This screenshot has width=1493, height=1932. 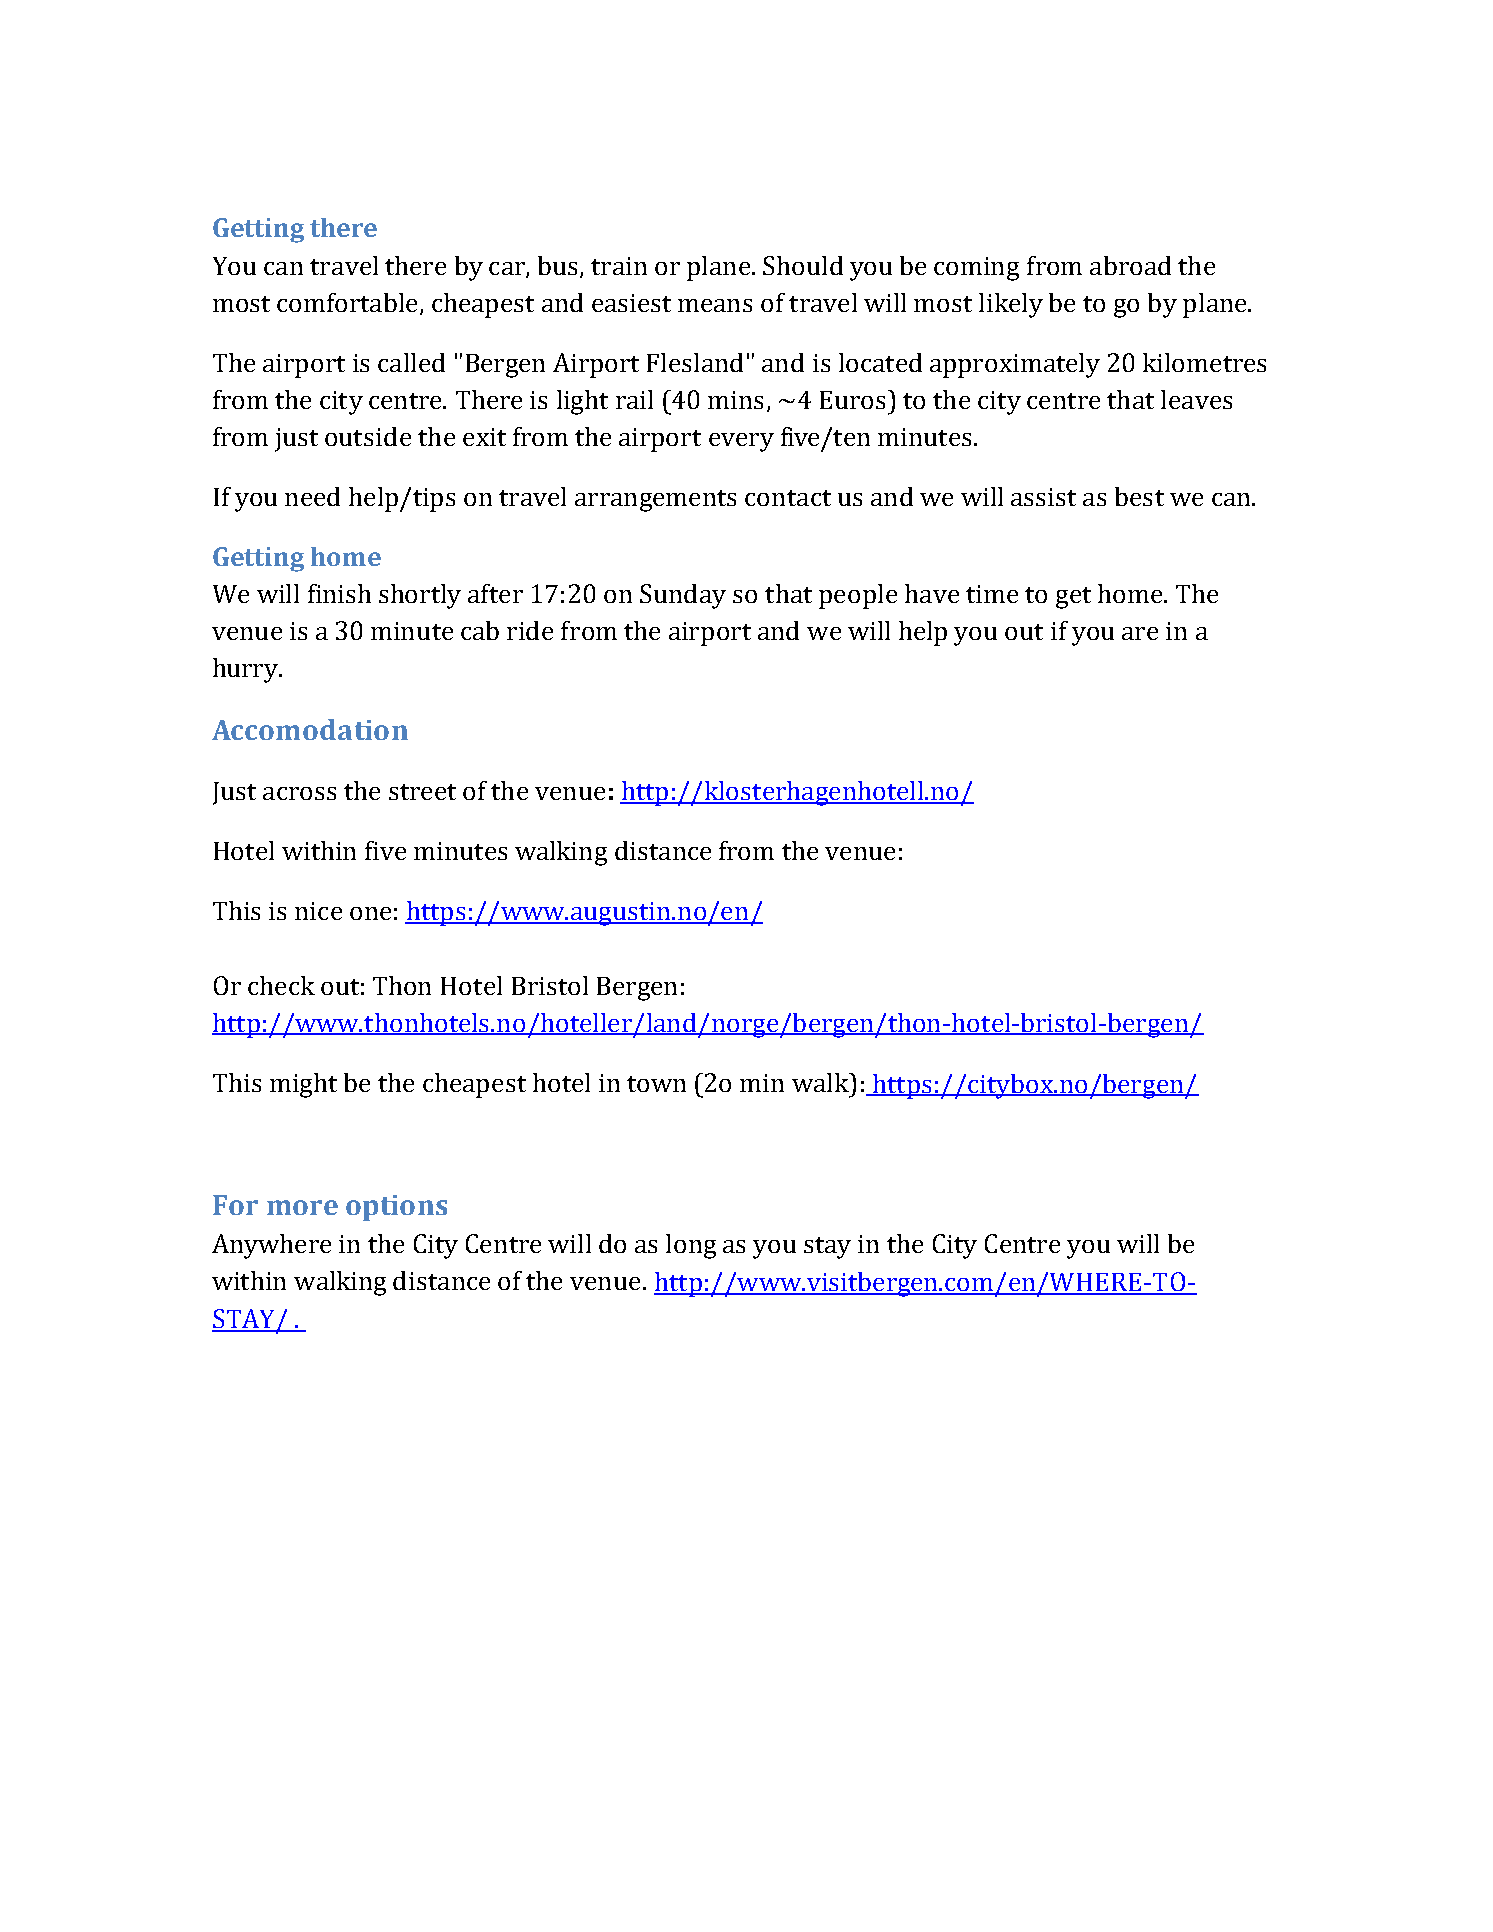 What do you see at coordinates (1130, 265) in the screenshot?
I see `abroad` at bounding box center [1130, 265].
